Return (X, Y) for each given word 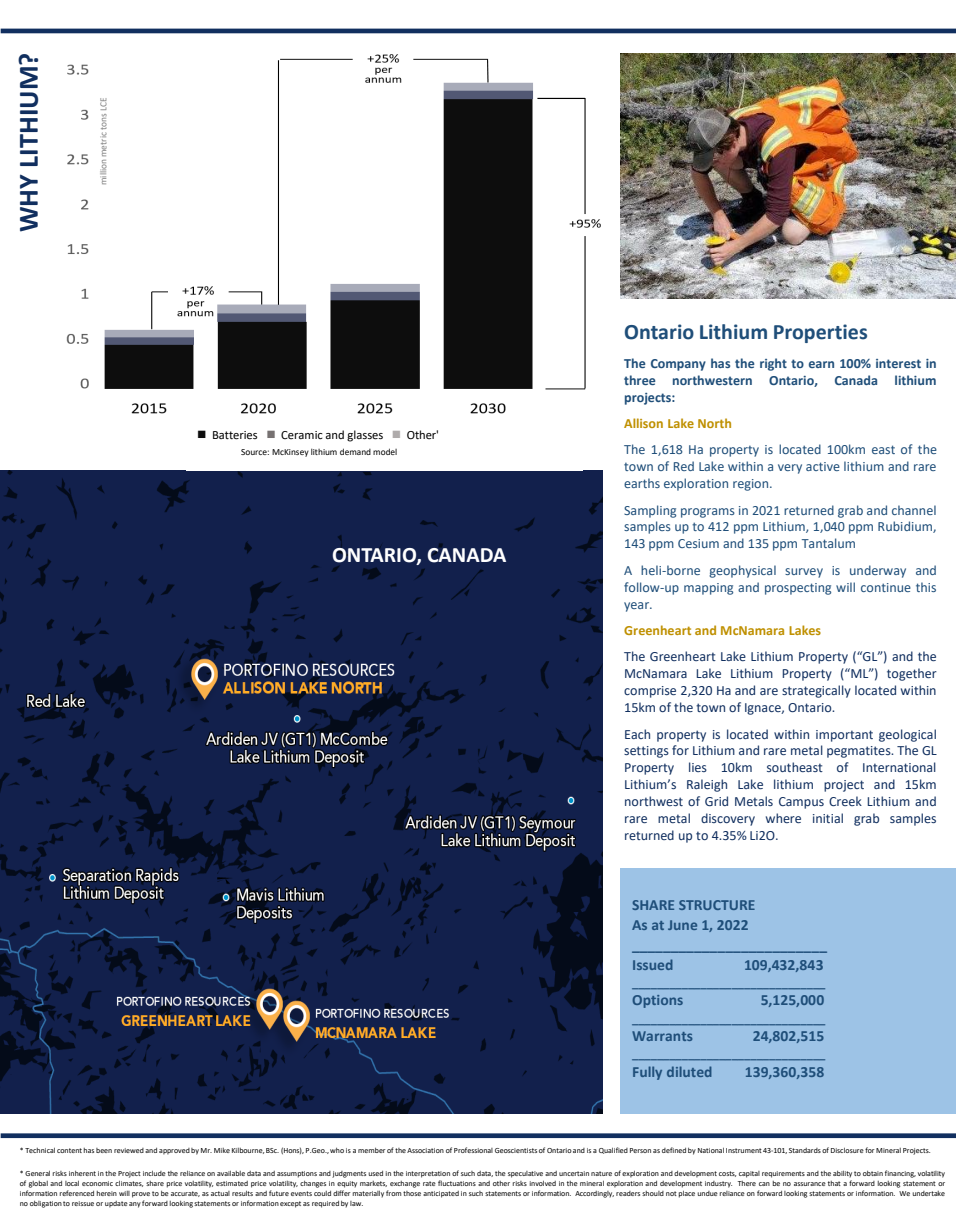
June (682, 925)
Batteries (235, 435)
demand (355, 451)
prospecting (798, 589)
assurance (810, 1184)
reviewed (129, 1150)
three (640, 380)
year (638, 607)
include (154, 1173)
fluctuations (457, 1183)
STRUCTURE (717, 905)
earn (821, 364)
